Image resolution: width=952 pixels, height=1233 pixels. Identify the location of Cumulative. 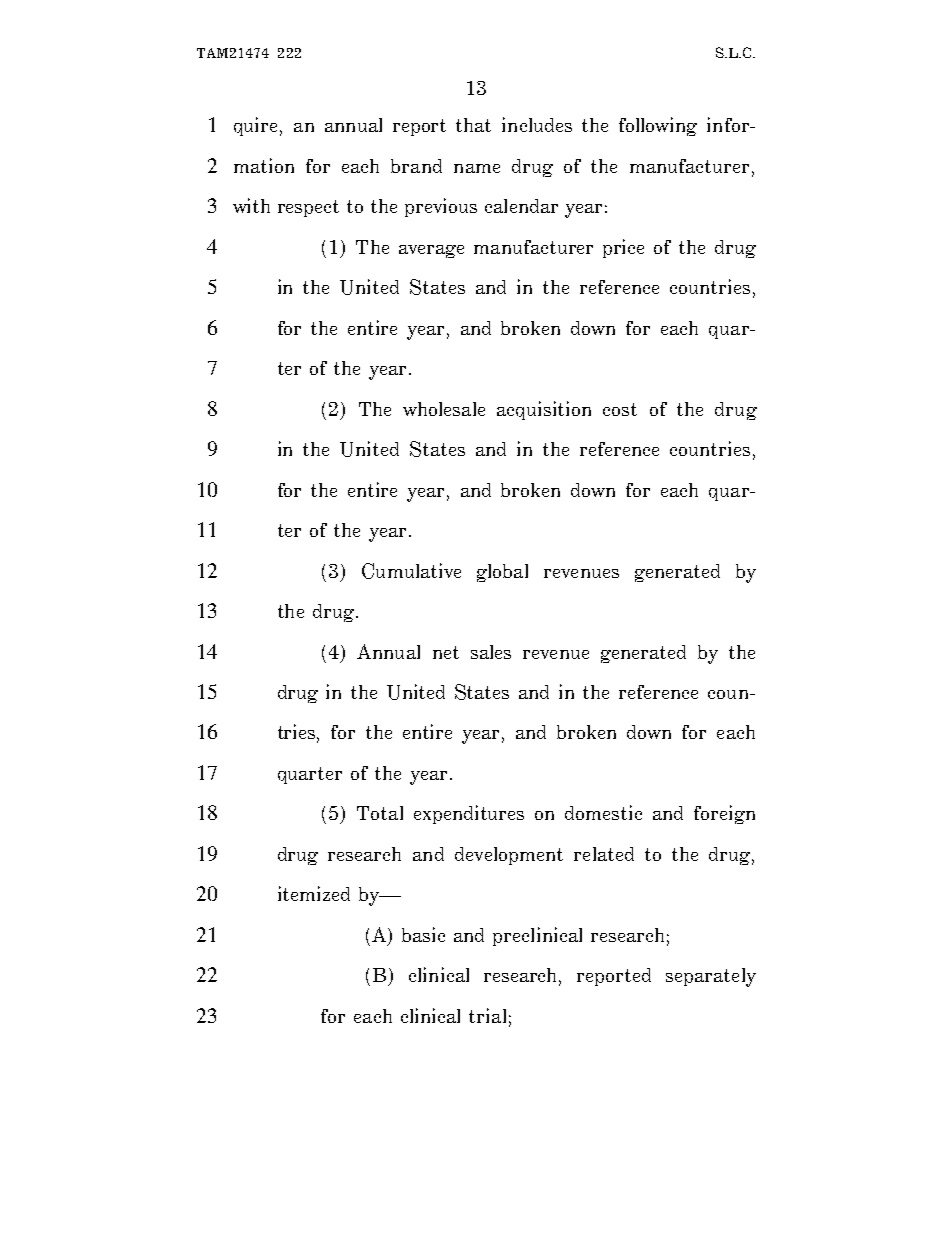
(411, 571).
